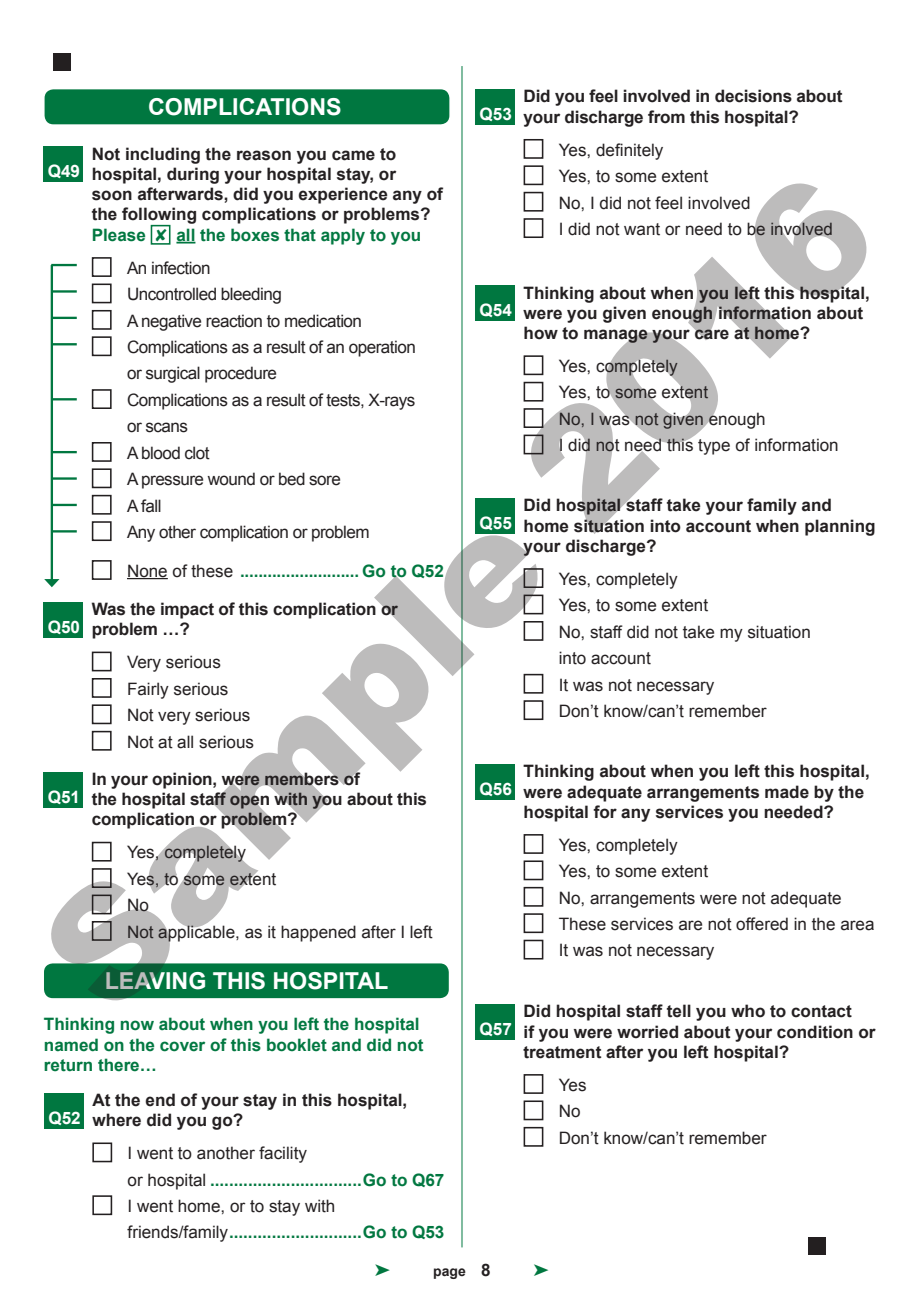  Describe the element at coordinates (815, 1032) in the page. I see `condition` at that location.
